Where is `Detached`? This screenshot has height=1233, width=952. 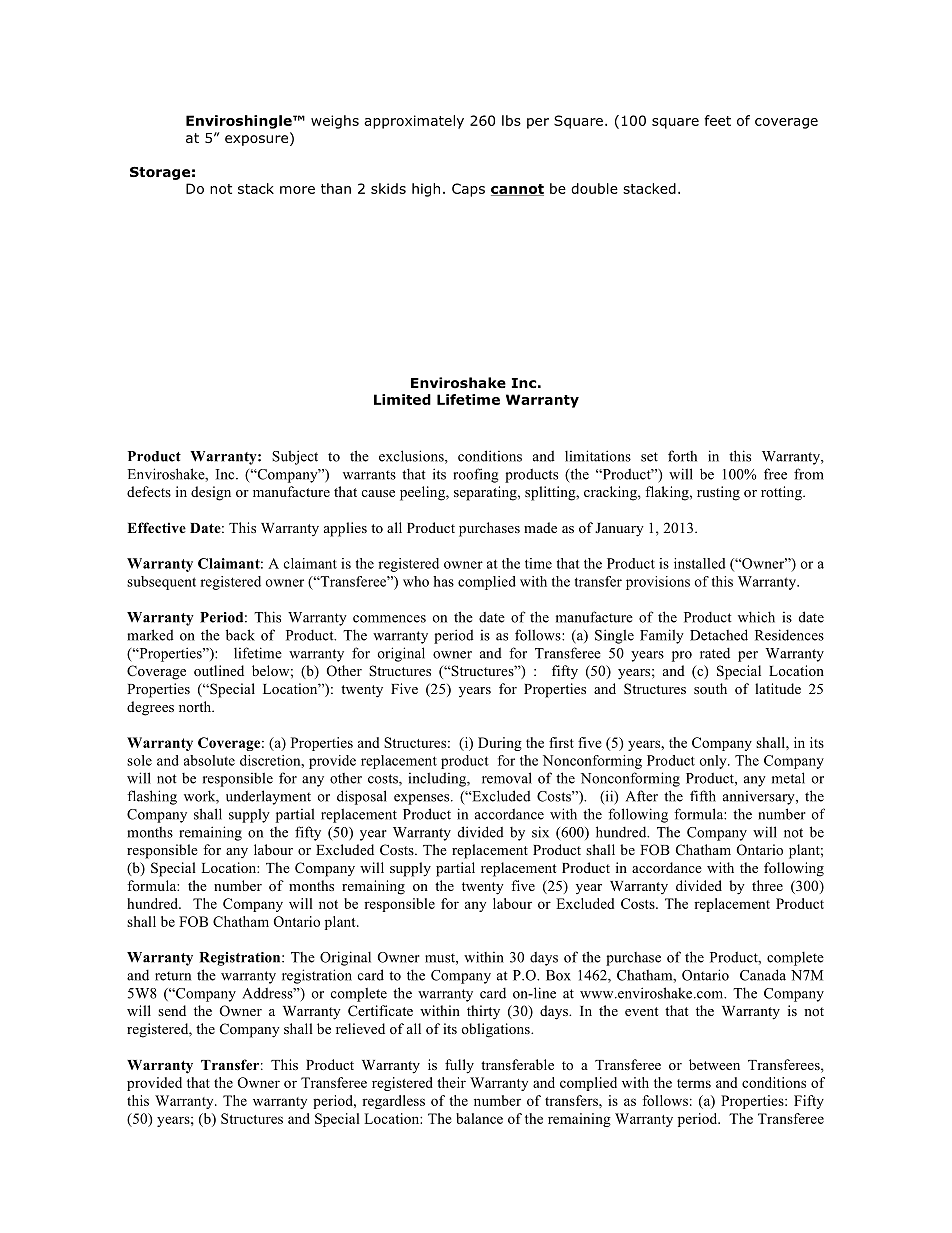
Detached is located at coordinates (719, 635).
